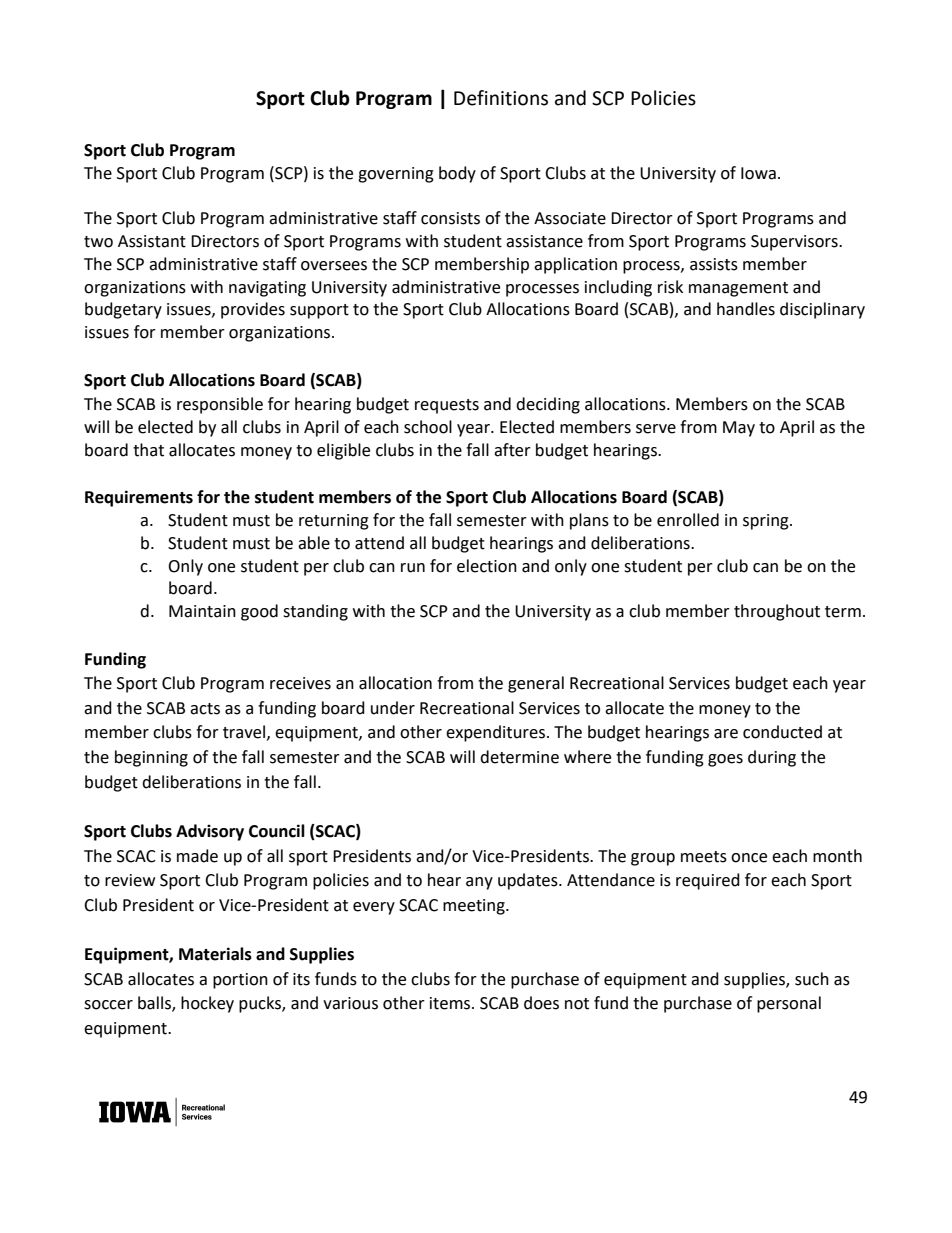 Image resolution: width=952 pixels, height=1233 pixels. Describe the element at coordinates (205, 709) in the screenshot. I see `acts` at that location.
